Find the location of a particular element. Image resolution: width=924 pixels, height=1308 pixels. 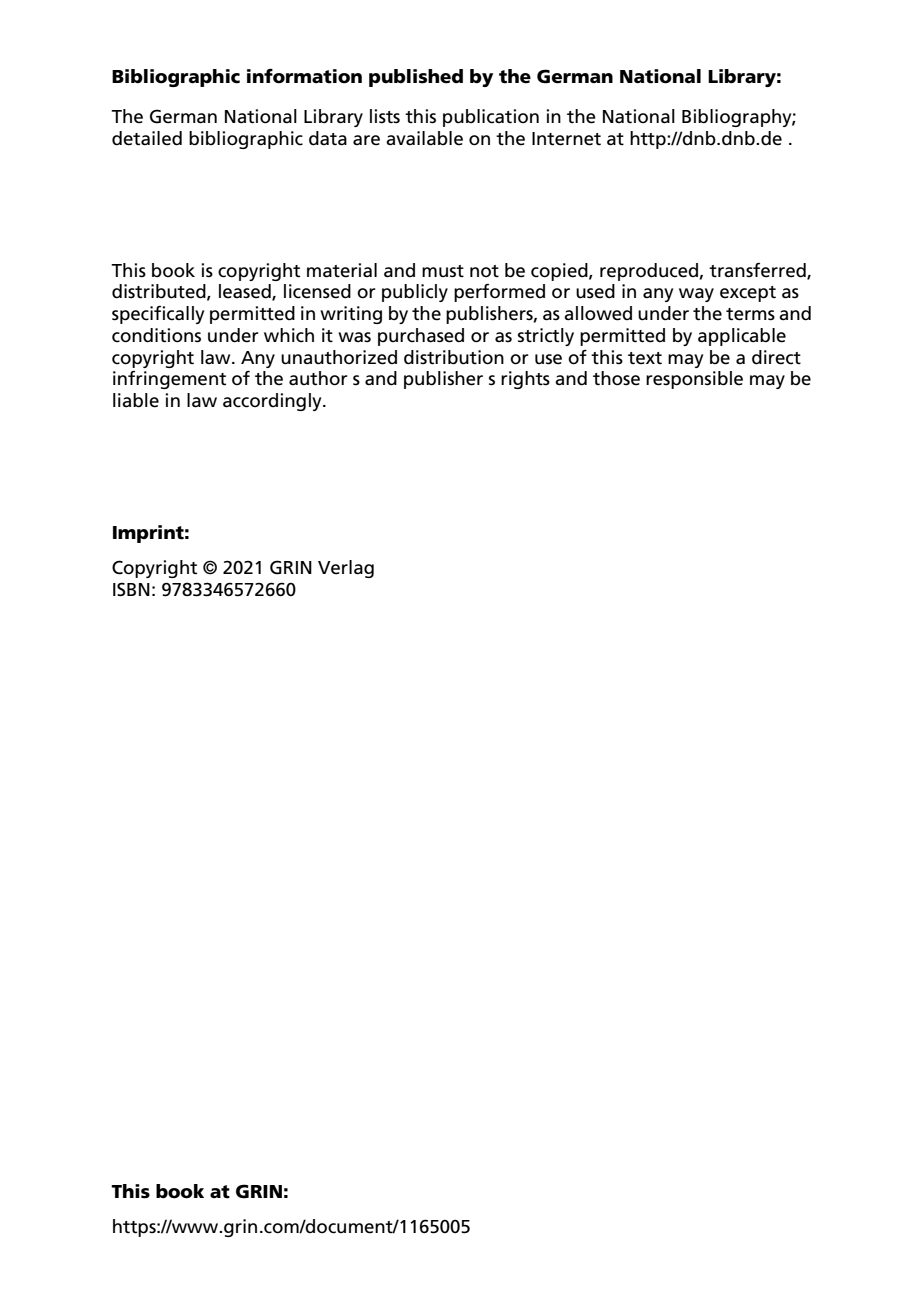

conditions is located at coordinates (156, 335).
